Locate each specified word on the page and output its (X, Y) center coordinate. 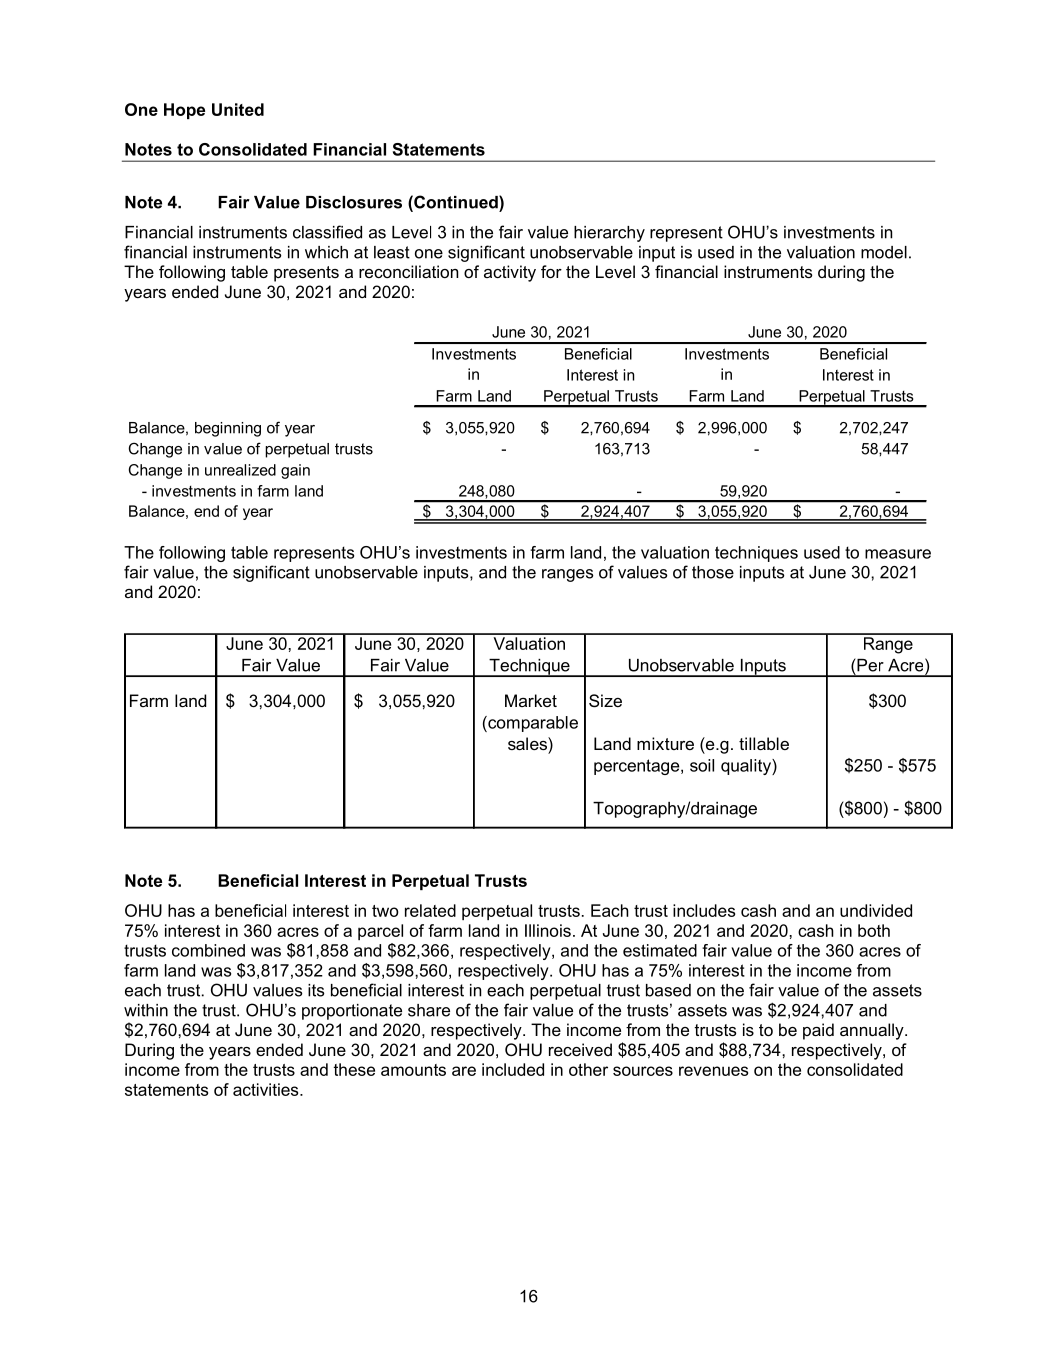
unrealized (240, 470)
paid (818, 1031)
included (513, 1069)
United (238, 109)
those (713, 572)
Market (531, 700)
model (884, 252)
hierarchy (609, 234)
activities (267, 1089)
